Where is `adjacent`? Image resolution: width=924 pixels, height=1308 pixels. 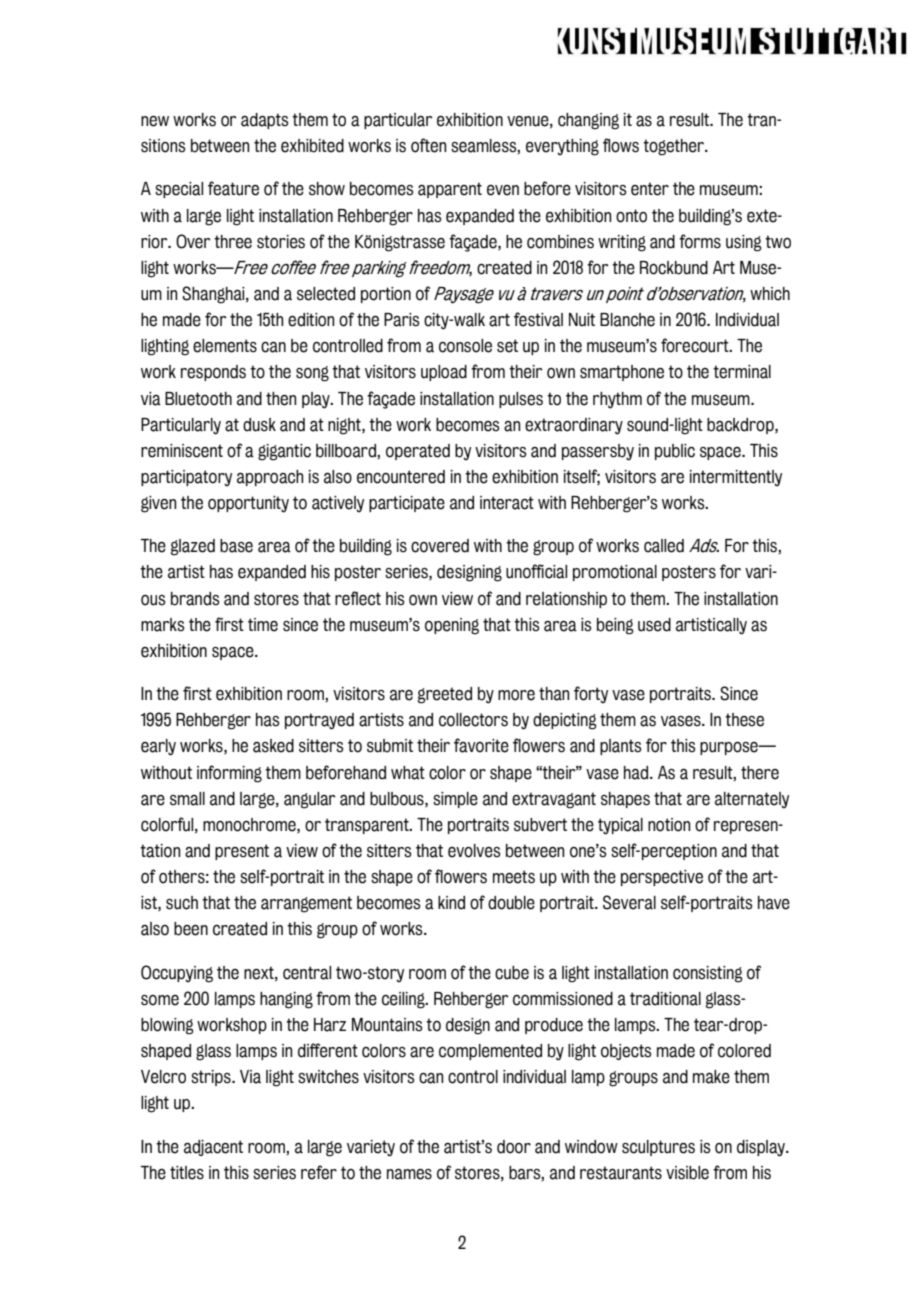
adjacent is located at coordinates (213, 1148).
